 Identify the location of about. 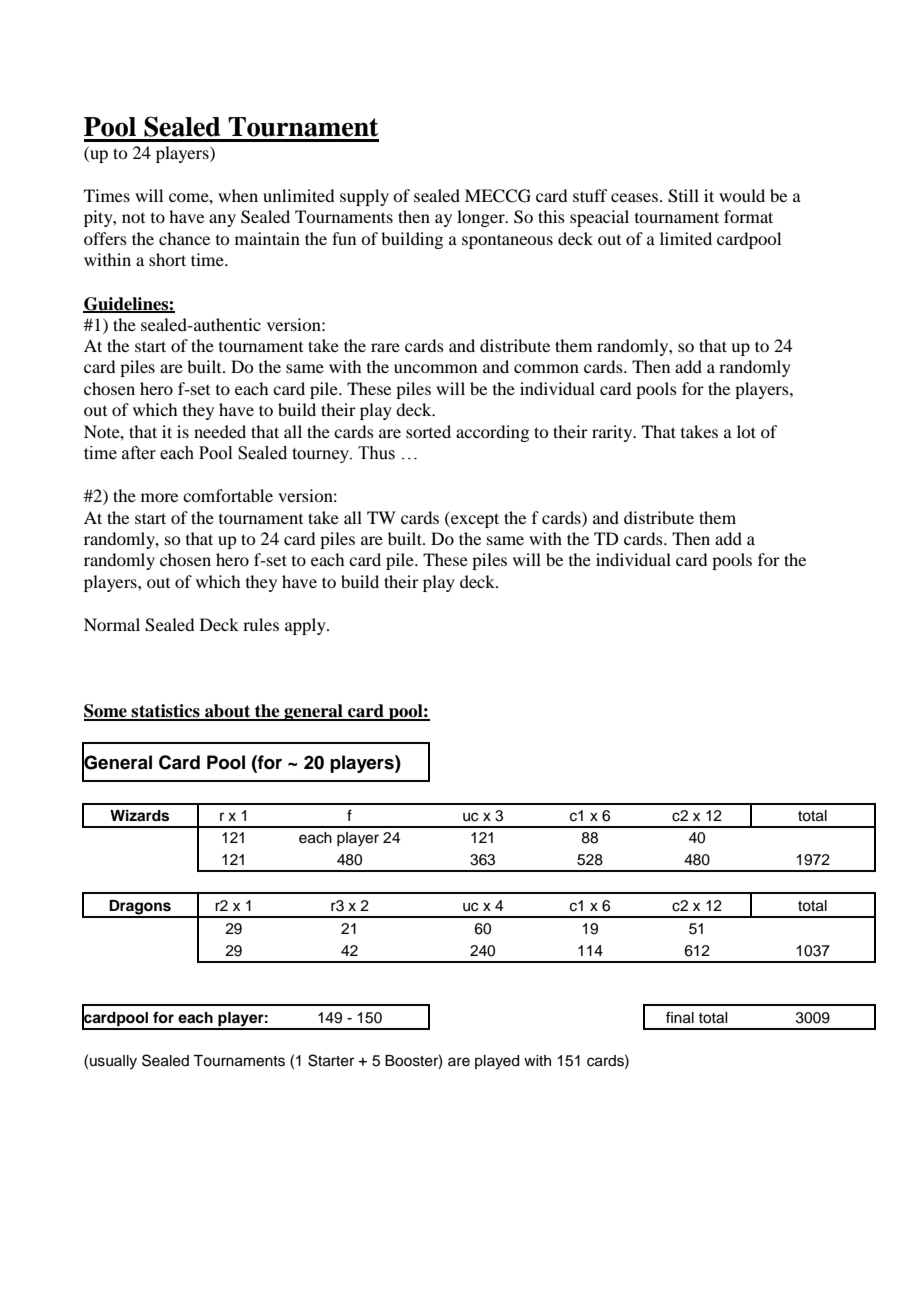
(228, 712).
